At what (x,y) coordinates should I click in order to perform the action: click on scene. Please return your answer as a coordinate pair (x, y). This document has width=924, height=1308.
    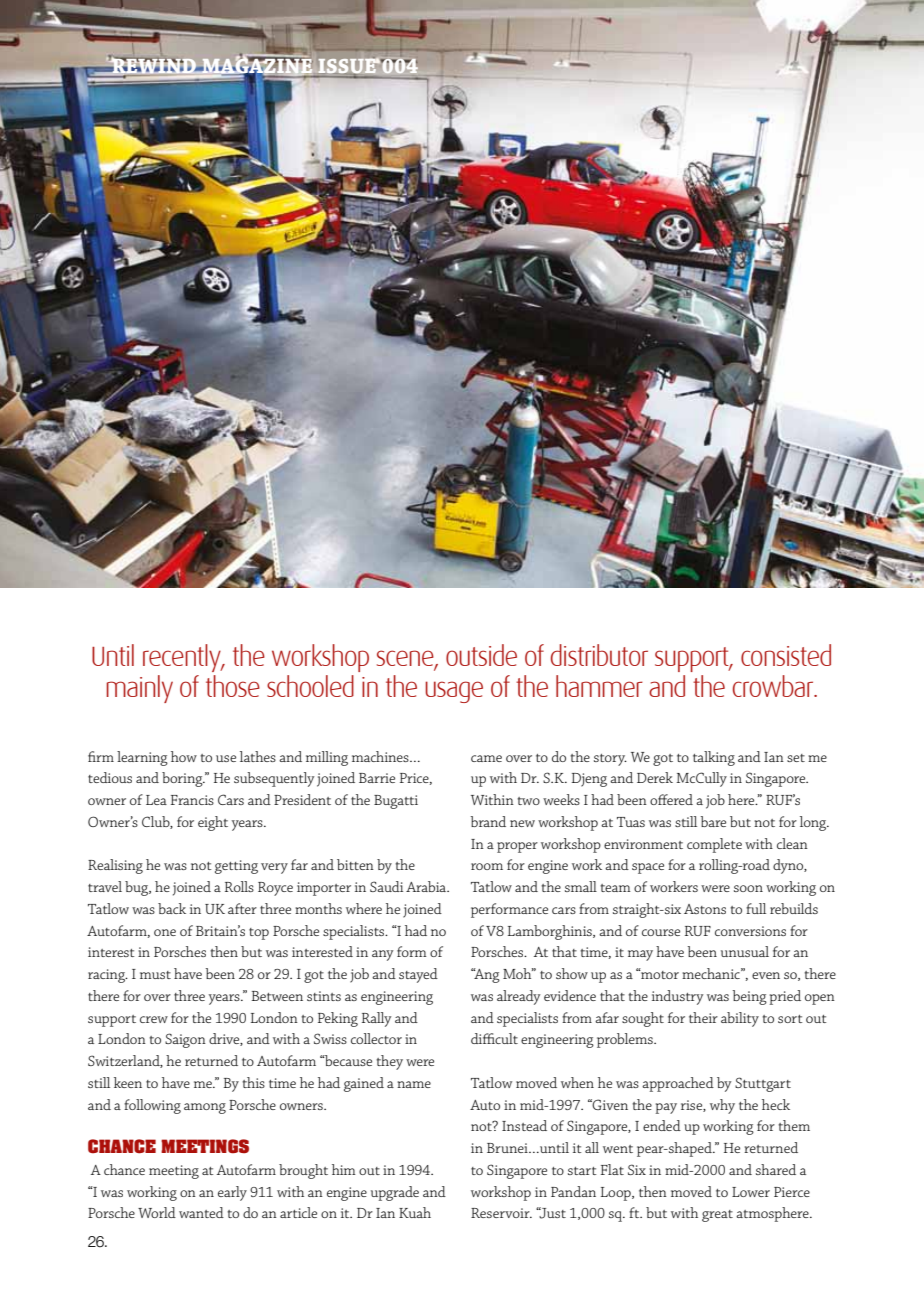
    Looking at the image, I should click on (406, 659).
